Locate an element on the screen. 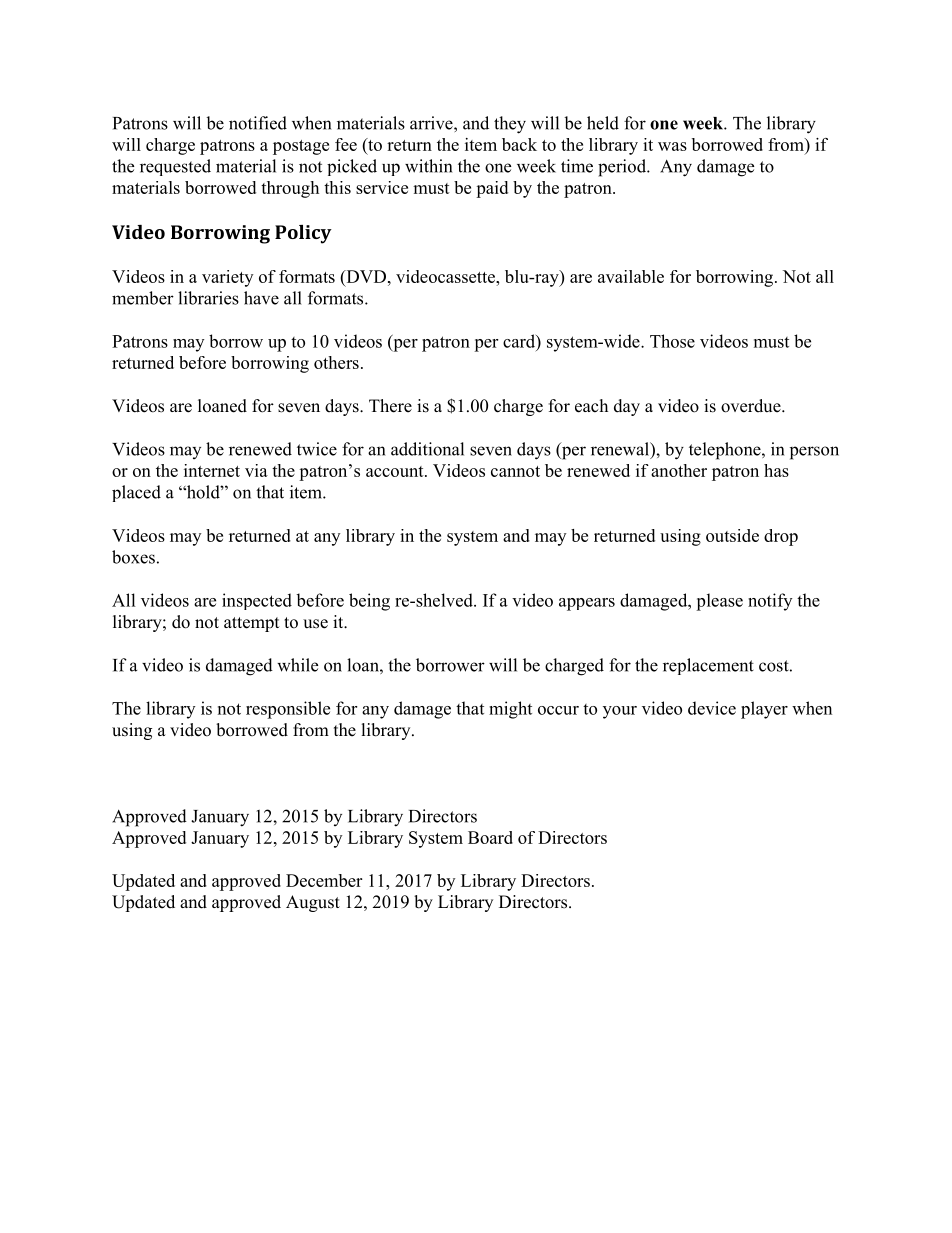 This screenshot has height=1233, width=952. internet is located at coordinates (212, 470).
